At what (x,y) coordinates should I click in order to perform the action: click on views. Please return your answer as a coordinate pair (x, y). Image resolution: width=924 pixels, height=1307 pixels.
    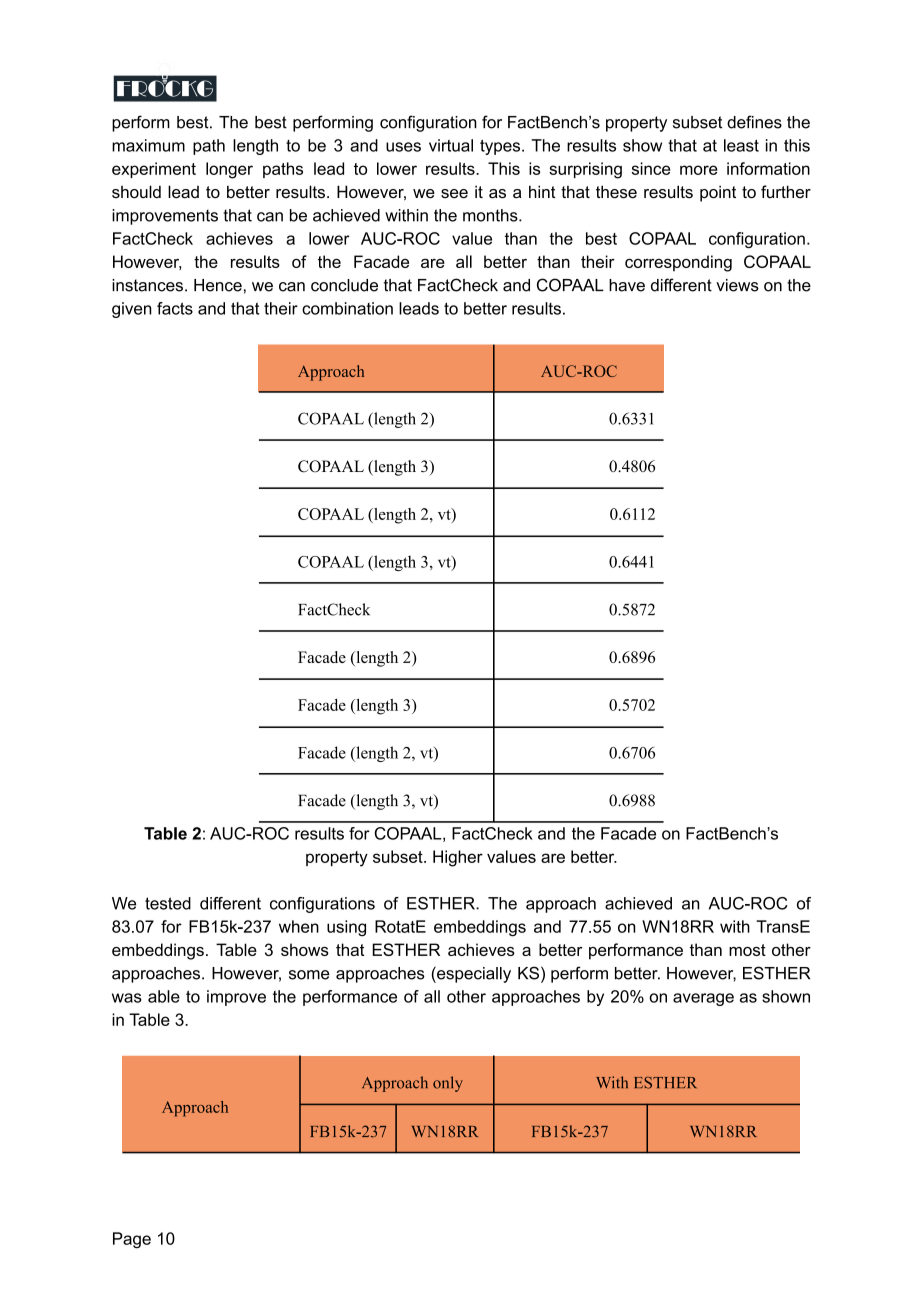
    Looking at the image, I should click on (737, 285).
